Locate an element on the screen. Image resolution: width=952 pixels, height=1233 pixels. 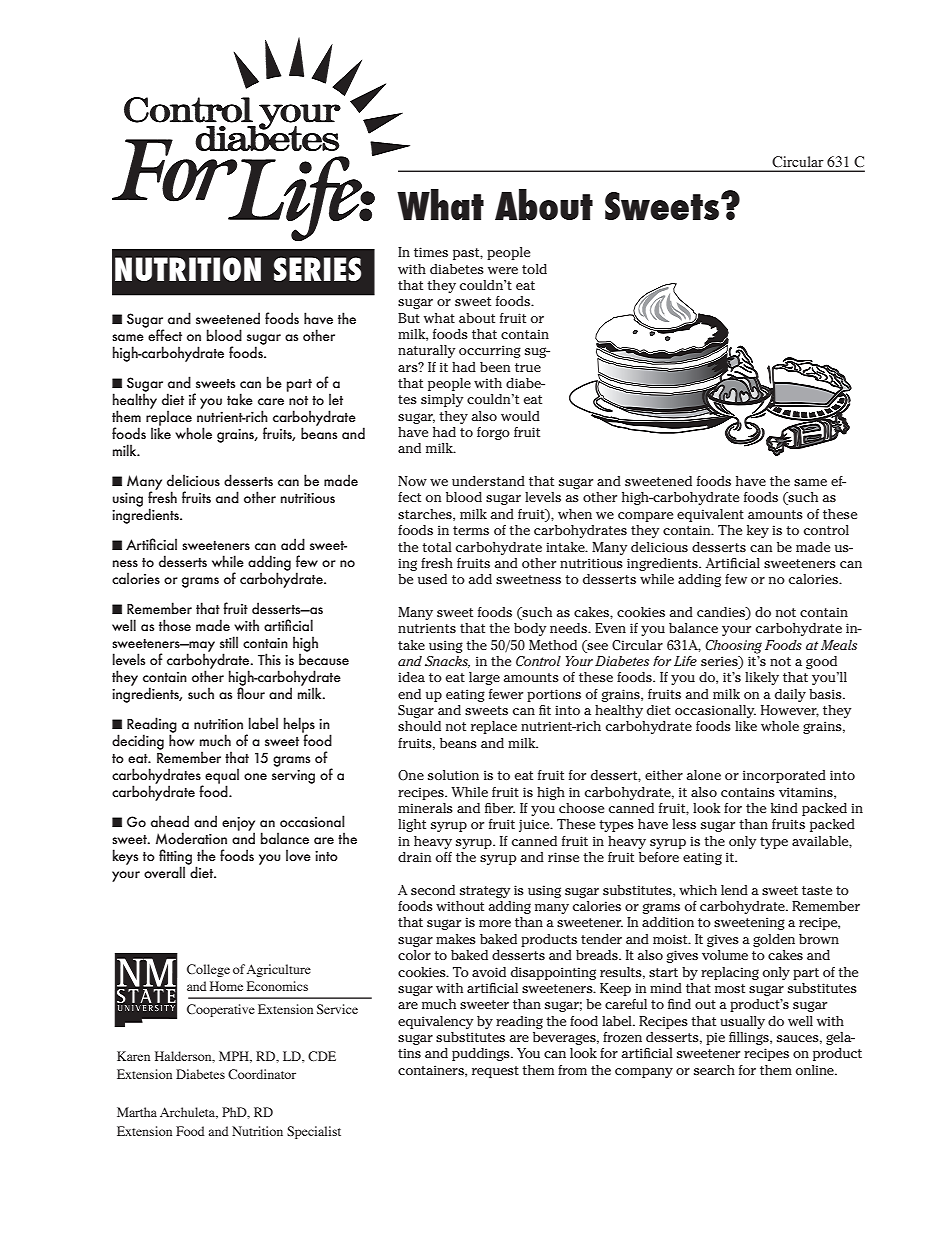
daily is located at coordinates (790, 695).
